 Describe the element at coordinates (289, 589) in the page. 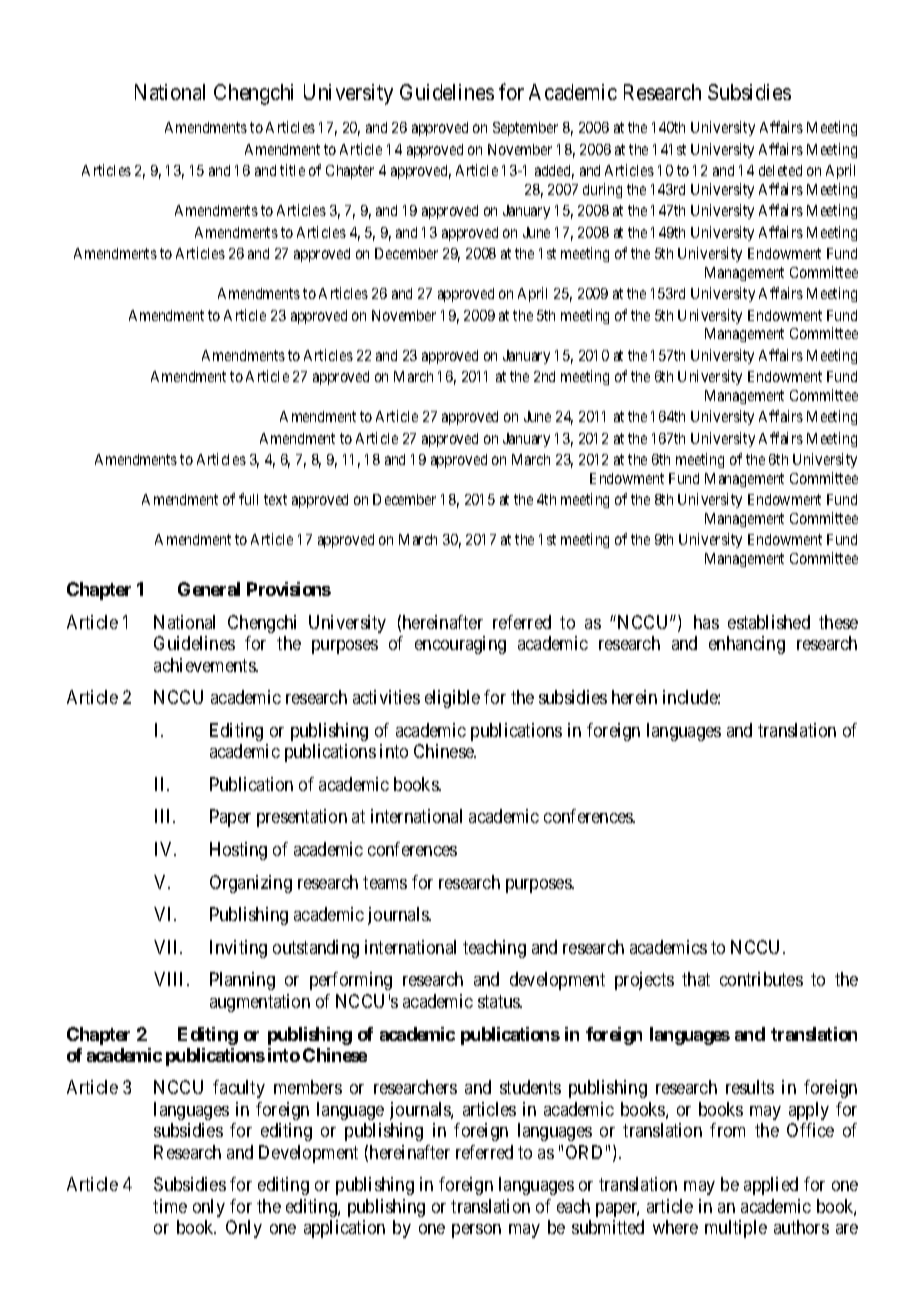

I see `Provisions` at that location.
